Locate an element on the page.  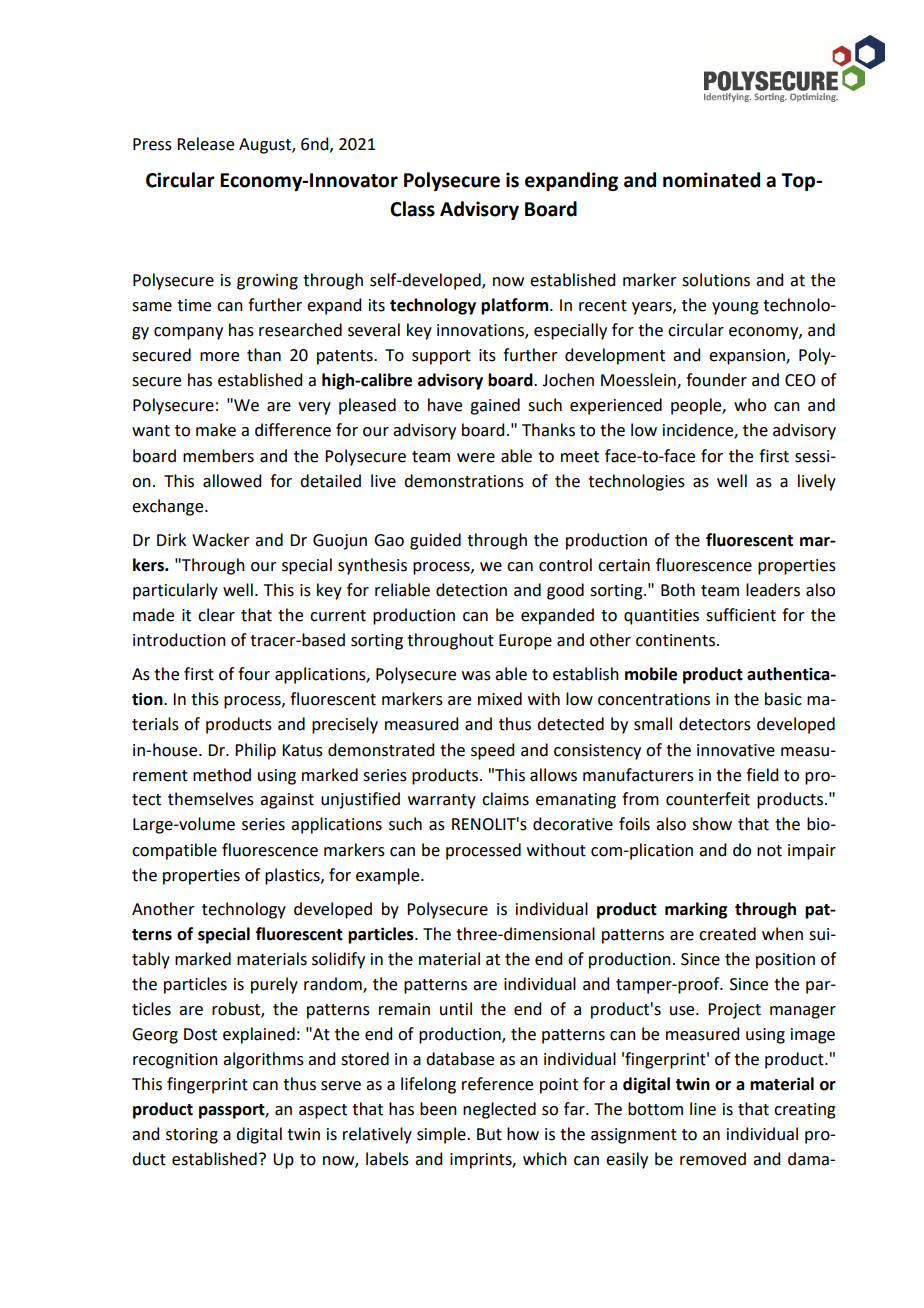
who is located at coordinates (750, 405).
